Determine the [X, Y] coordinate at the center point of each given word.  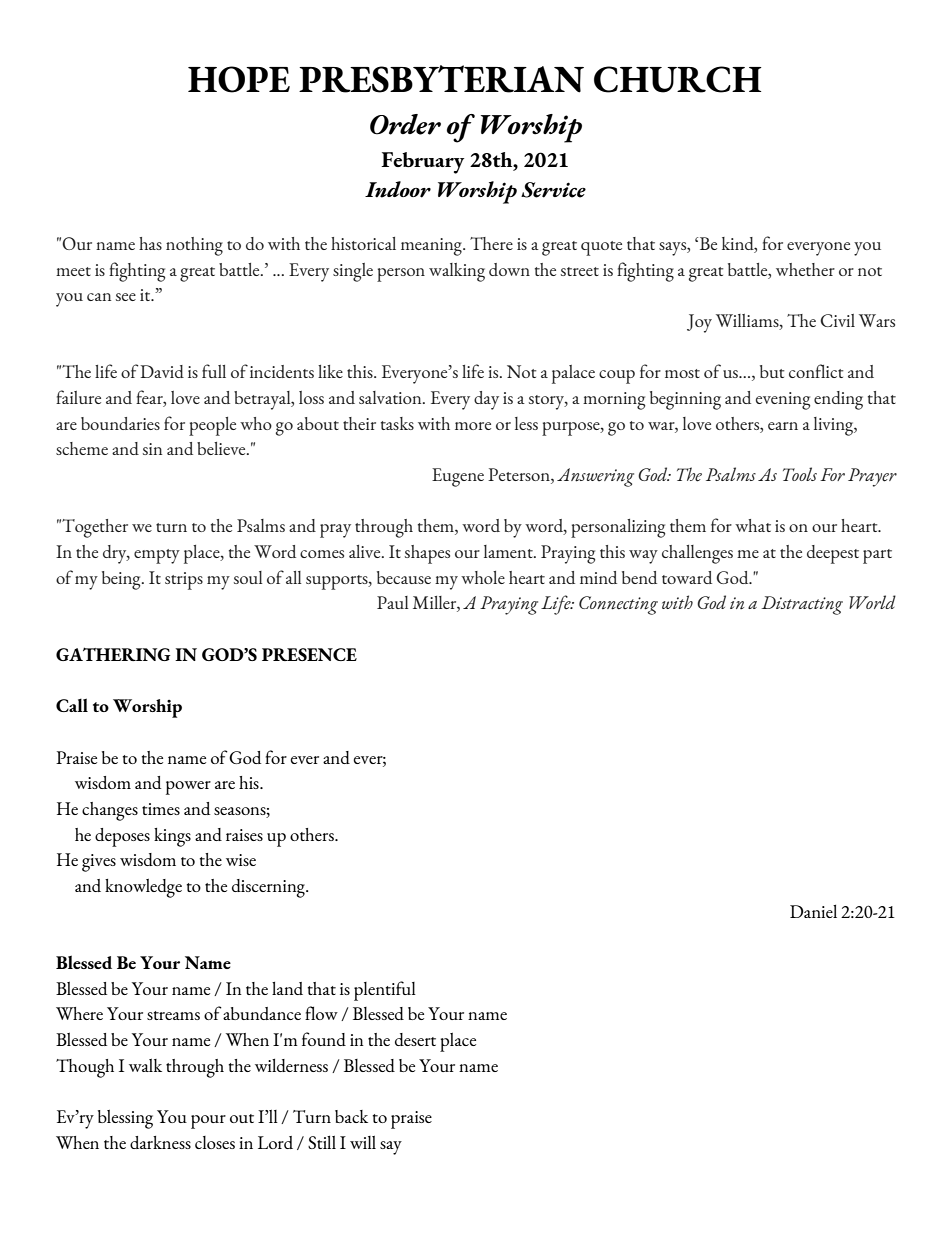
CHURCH [678, 79]
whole [483, 577]
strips [184, 581]
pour [208, 1122]
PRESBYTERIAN [441, 79]
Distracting [802, 605]
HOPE [239, 79]
